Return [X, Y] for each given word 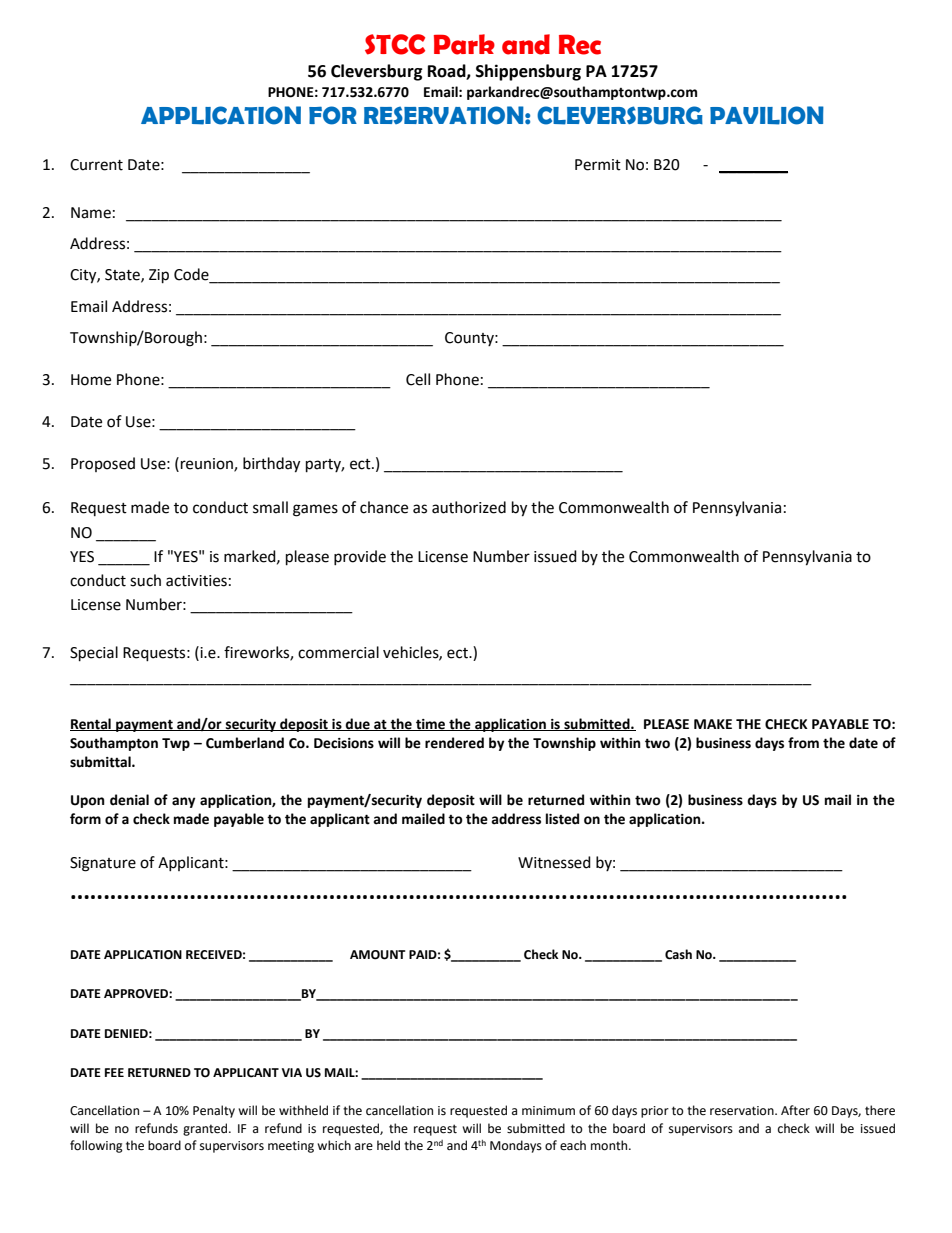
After [795, 1110]
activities [196, 581]
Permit [598, 165]
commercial [338, 652]
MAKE [713, 724]
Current [96, 165]
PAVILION [767, 115]
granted [206, 1129]
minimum [548, 1111]
